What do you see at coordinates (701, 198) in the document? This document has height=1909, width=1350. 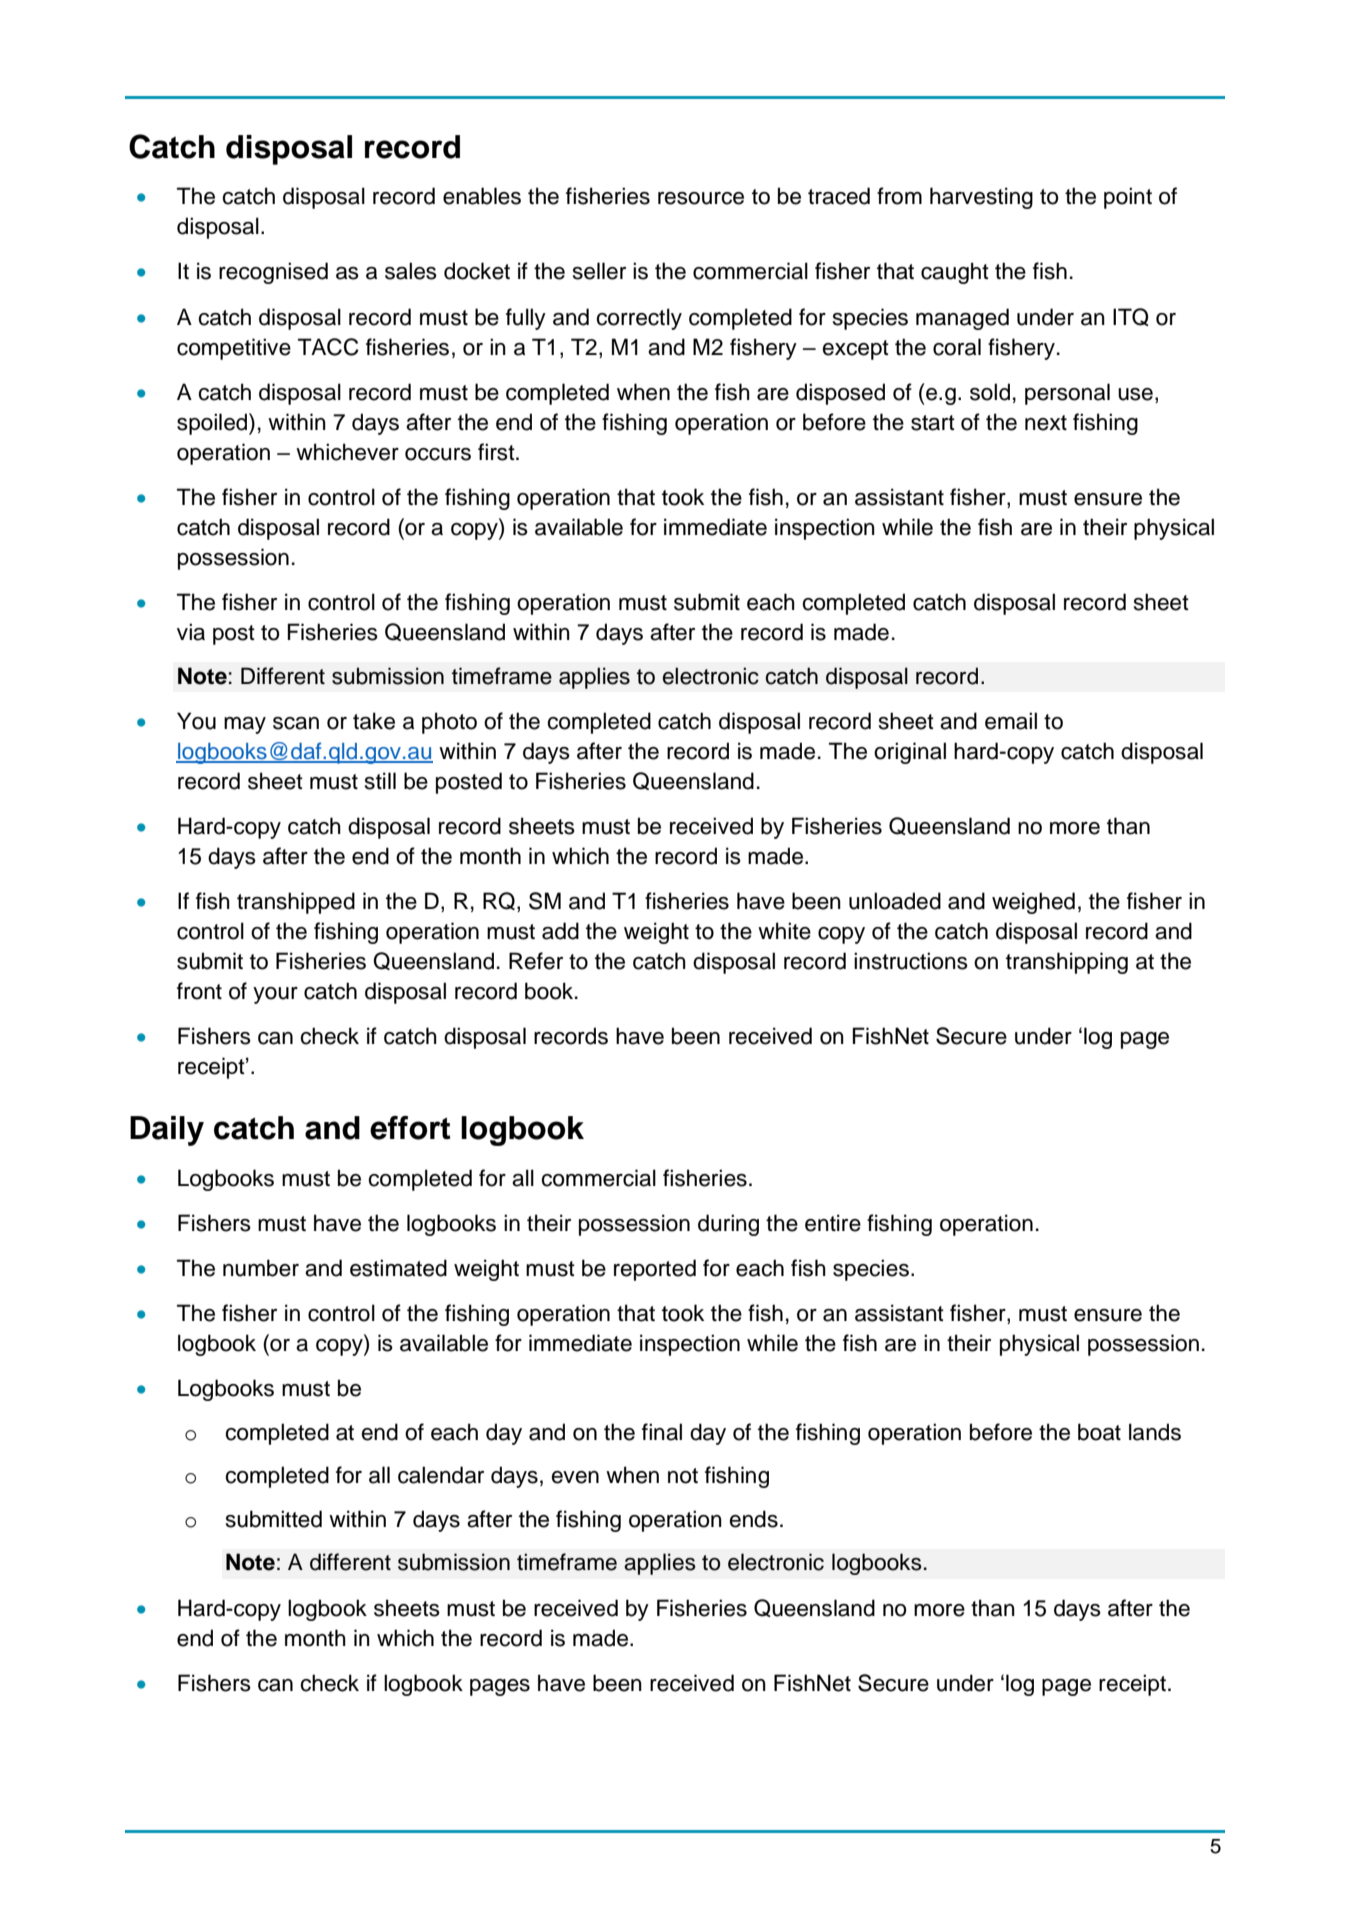 I see `resource` at bounding box center [701, 198].
